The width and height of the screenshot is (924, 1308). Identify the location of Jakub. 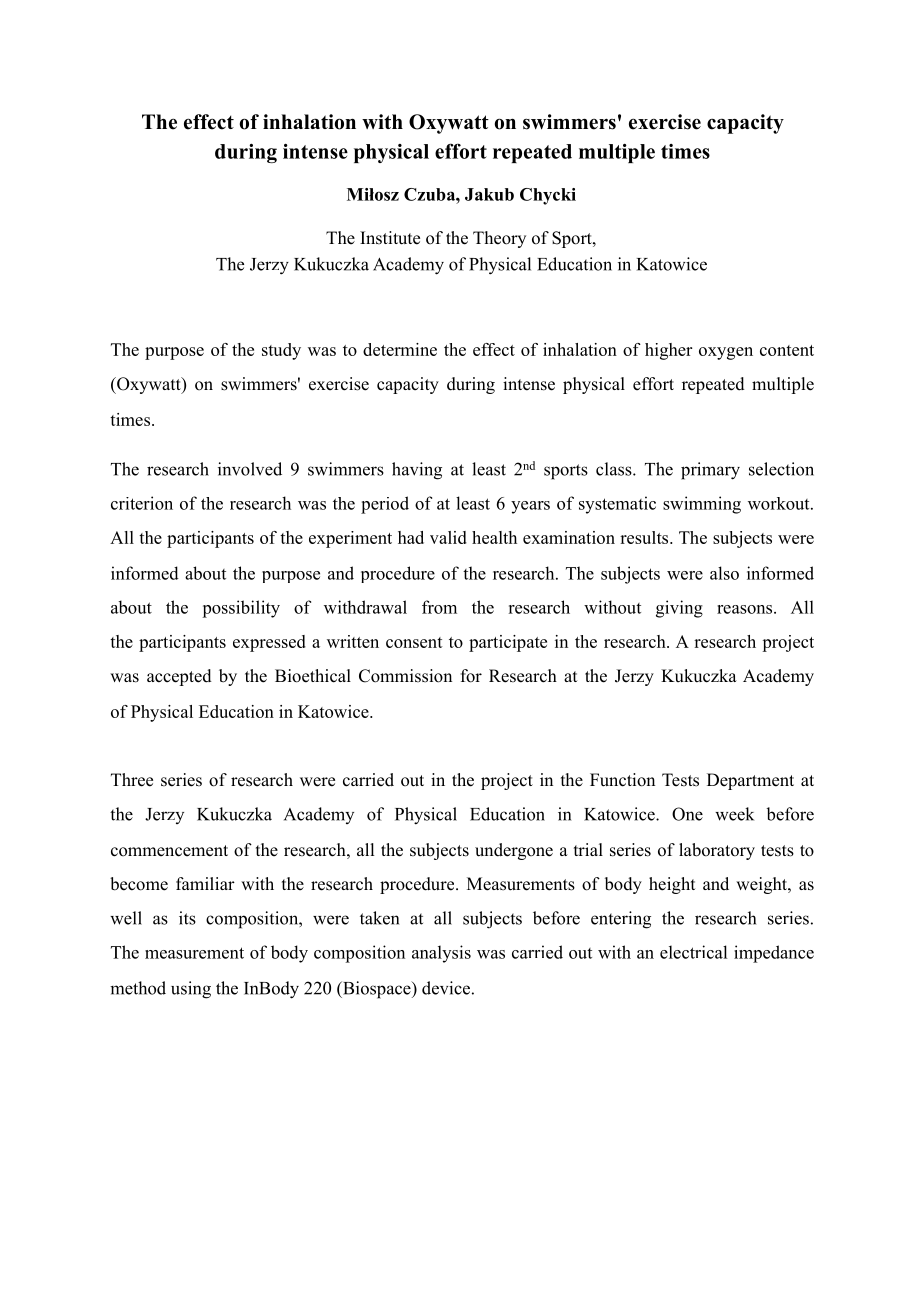
(489, 194).
